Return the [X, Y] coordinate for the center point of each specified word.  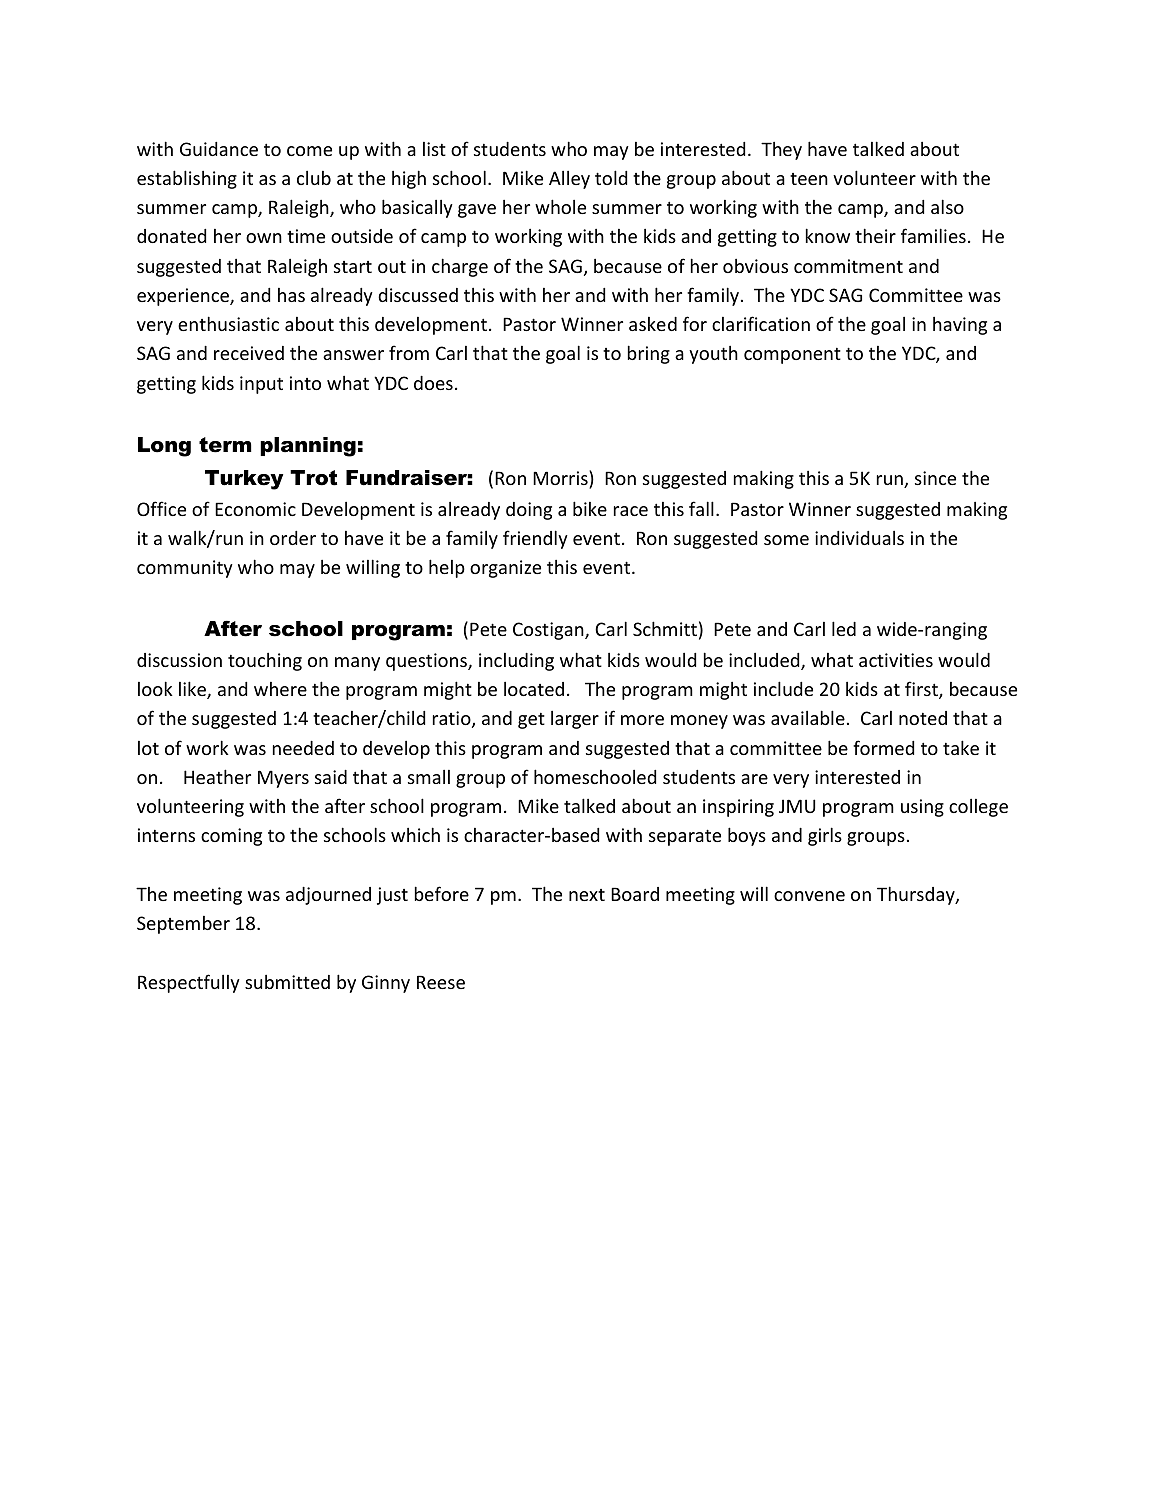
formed [883, 747]
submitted [287, 982]
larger [575, 720]
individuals [859, 538]
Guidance [219, 149]
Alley [569, 180]
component [792, 355]
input [261, 385]
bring [649, 354]
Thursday [917, 895]
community [185, 569]
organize [505, 569]
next [587, 895]
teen [809, 179]
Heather [217, 776]
